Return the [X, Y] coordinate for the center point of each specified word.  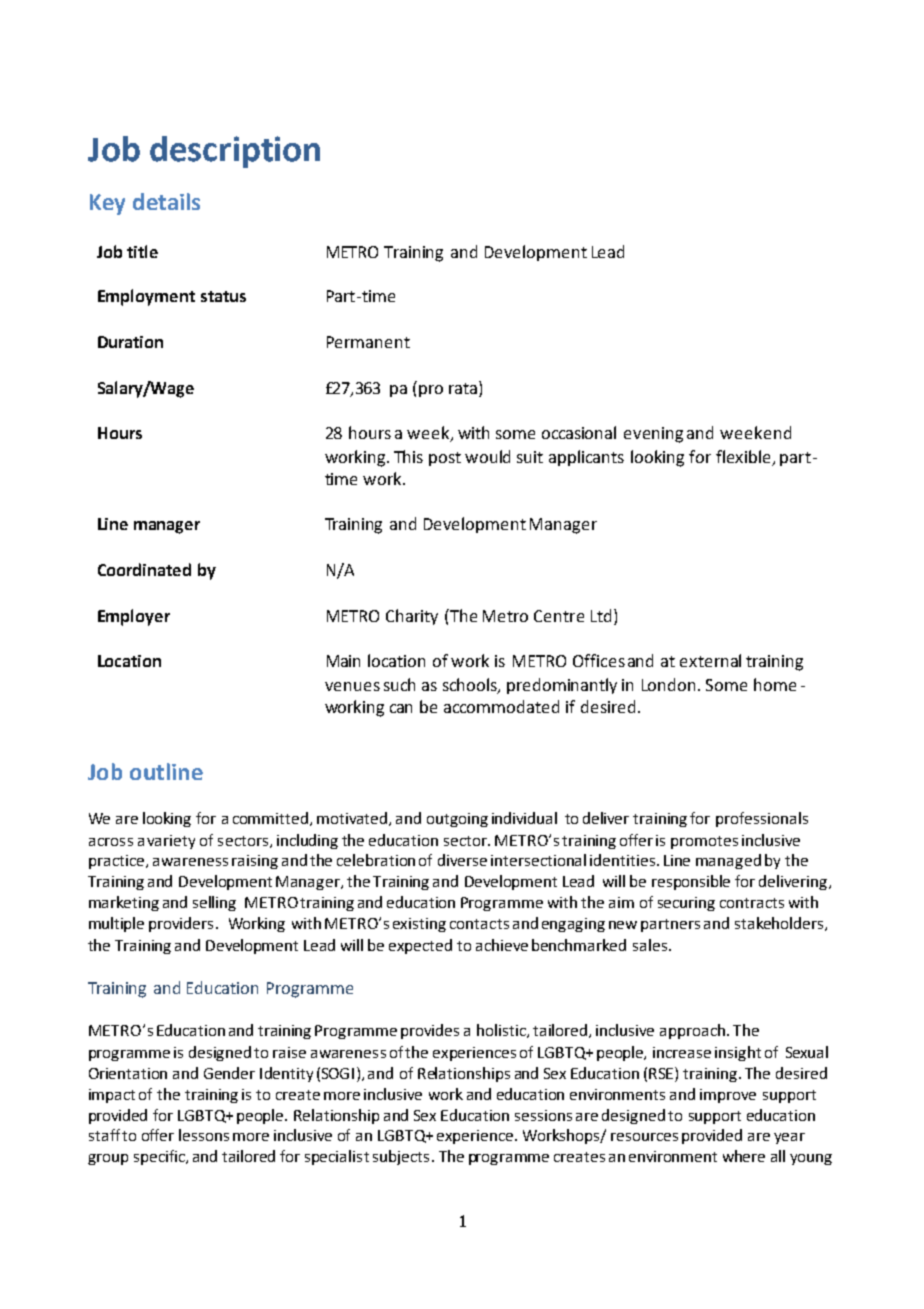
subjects [401, 1157]
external [710, 660]
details [166, 201]
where [744, 1156]
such [399, 684]
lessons [204, 1135]
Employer [134, 617]
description [235, 152]
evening [653, 435]
